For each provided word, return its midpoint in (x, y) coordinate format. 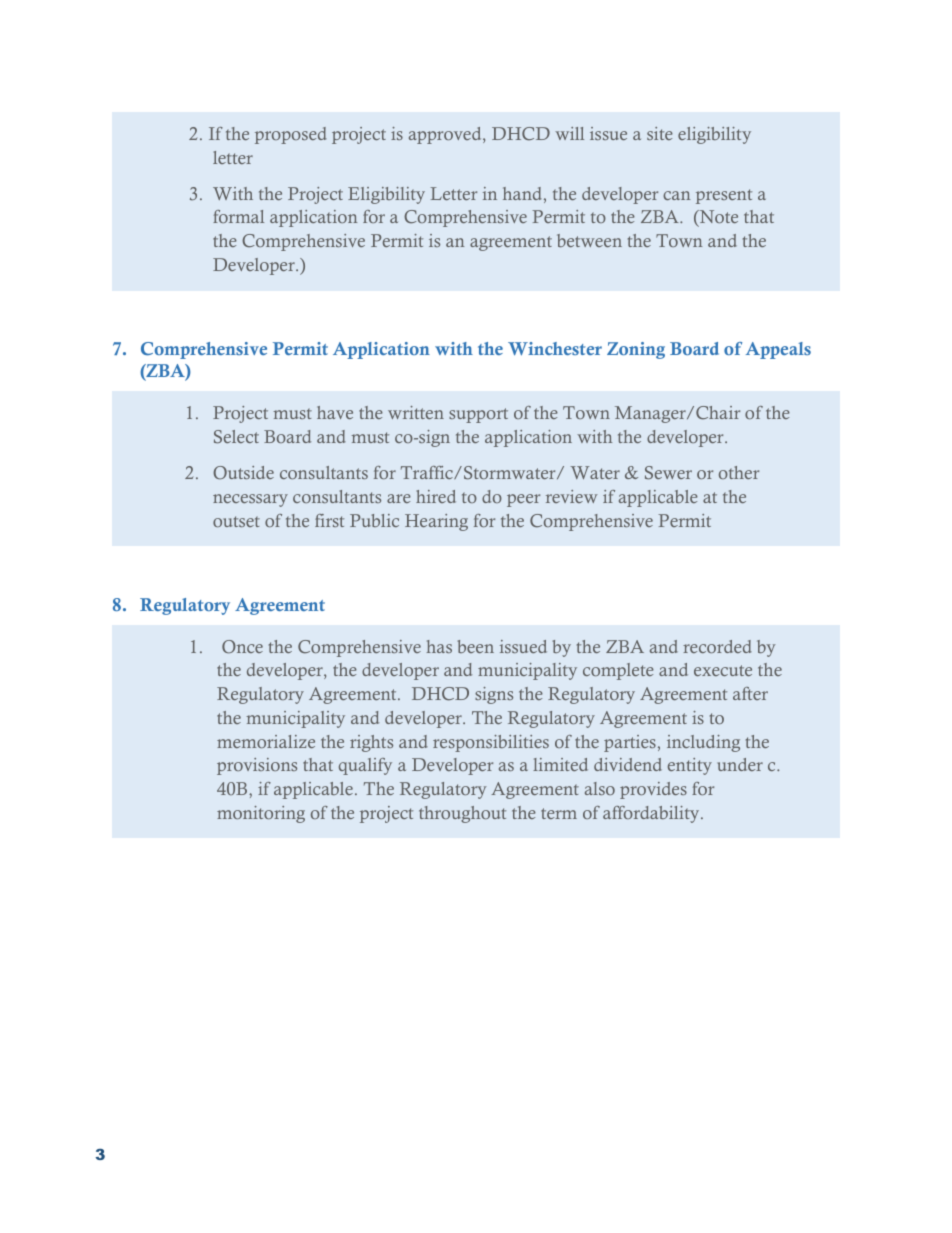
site (660, 133)
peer (523, 500)
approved (446, 135)
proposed (291, 135)
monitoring (261, 814)
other (739, 472)
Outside (243, 473)
